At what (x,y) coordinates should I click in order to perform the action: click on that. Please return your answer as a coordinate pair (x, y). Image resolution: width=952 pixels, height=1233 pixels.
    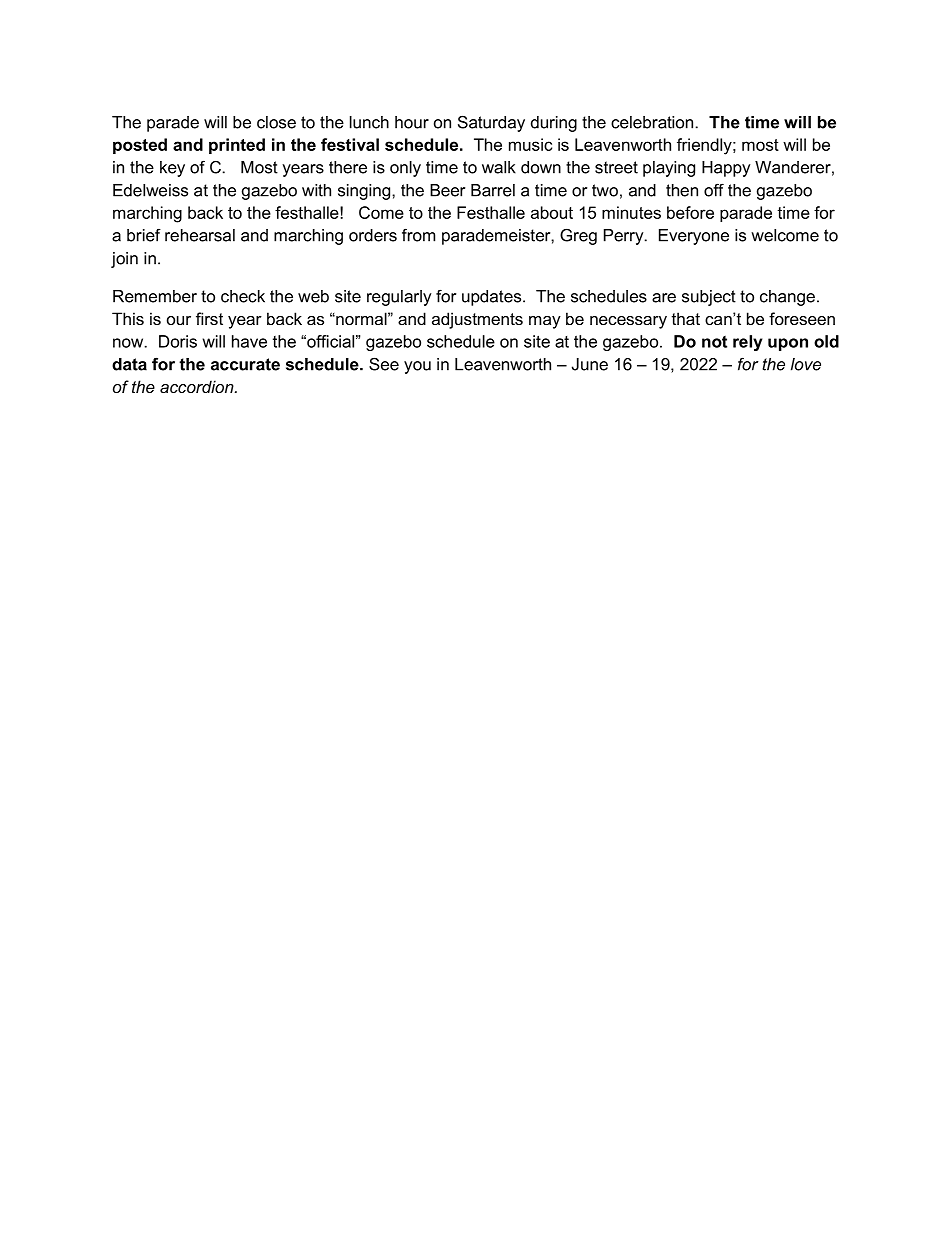
    Looking at the image, I should click on (686, 318).
